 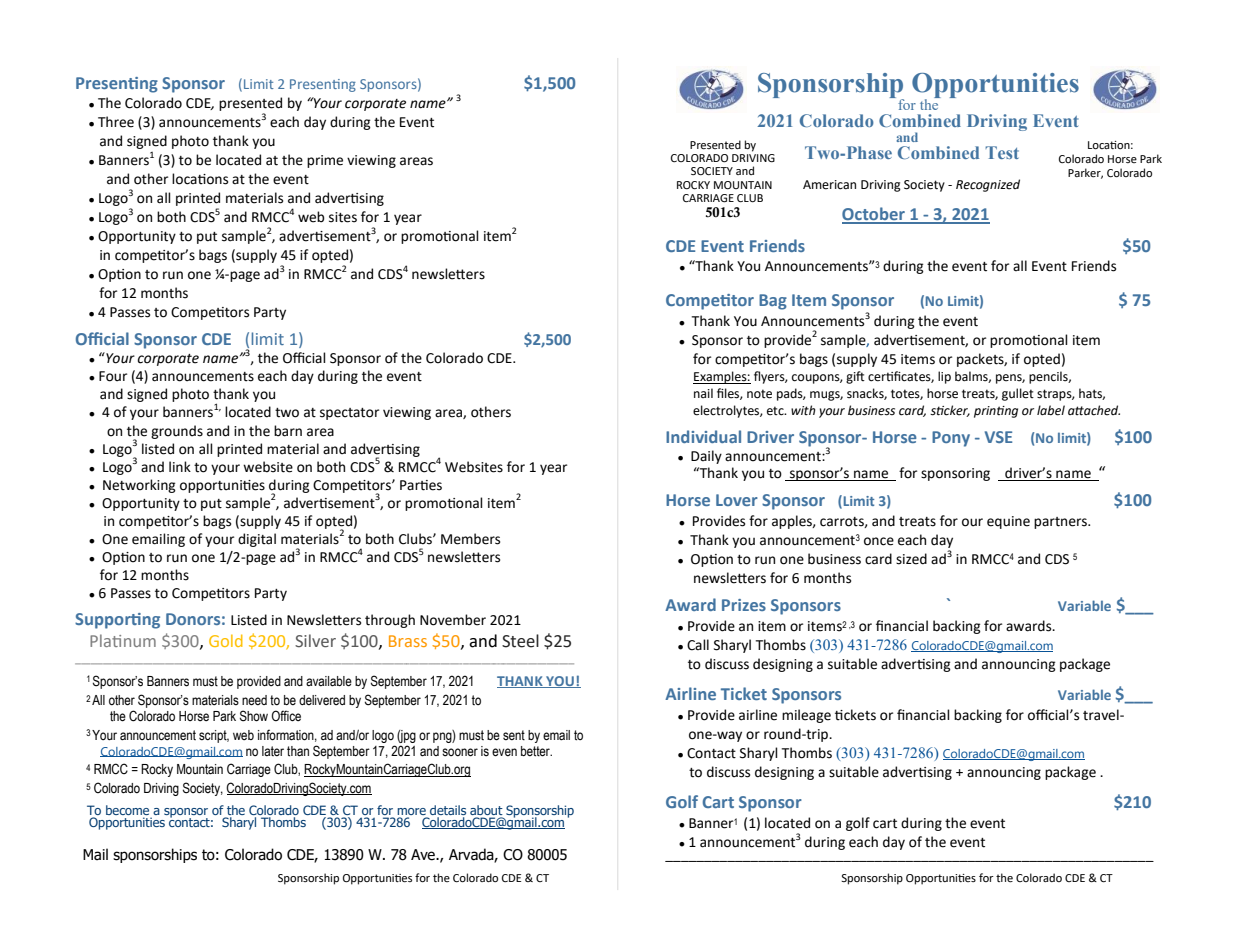 What do you see at coordinates (806, 716) in the image?
I see `mileage` at bounding box center [806, 716].
